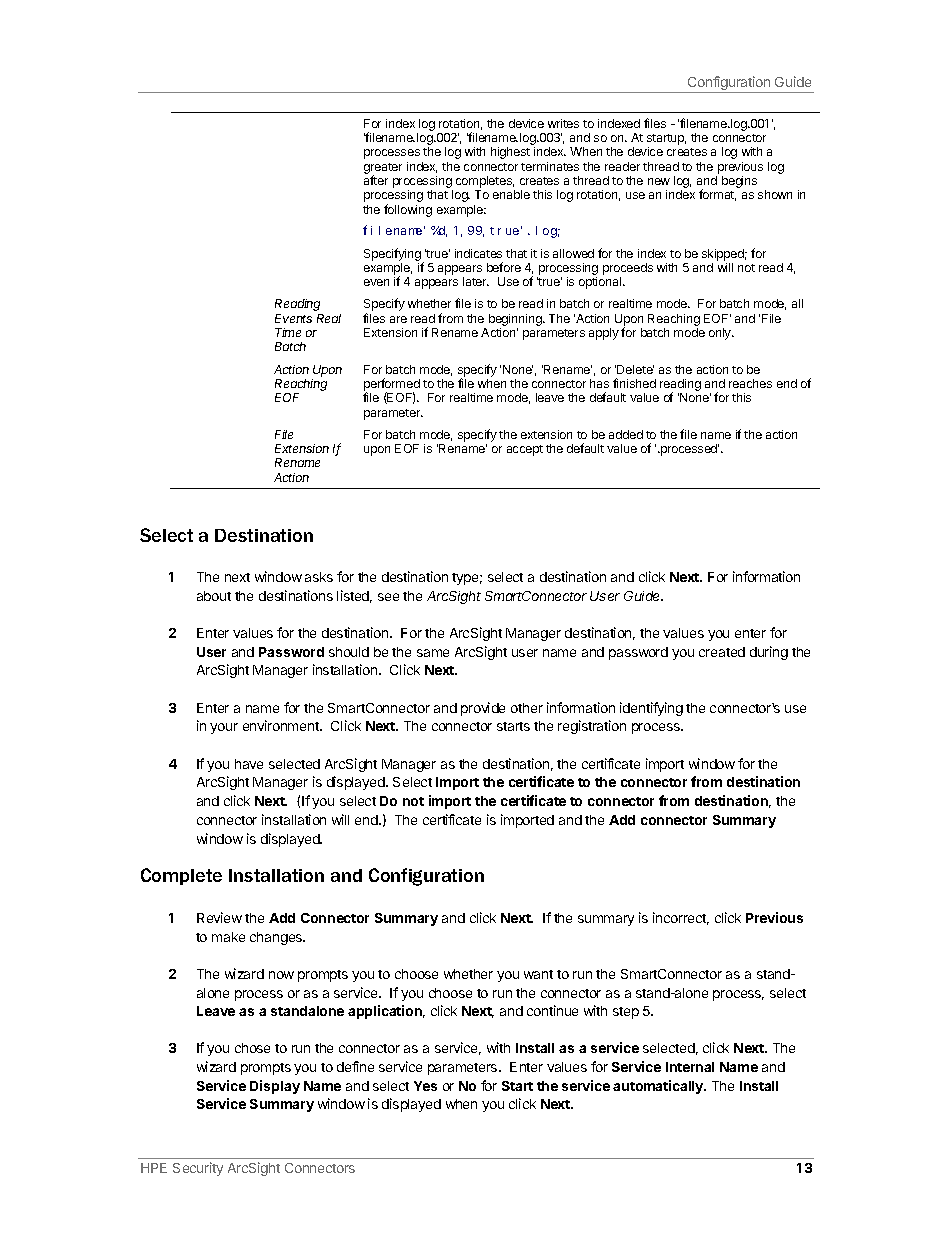 The image size is (952, 1233). Describe the element at coordinates (388, 597) in the document. I see `see` at that location.
